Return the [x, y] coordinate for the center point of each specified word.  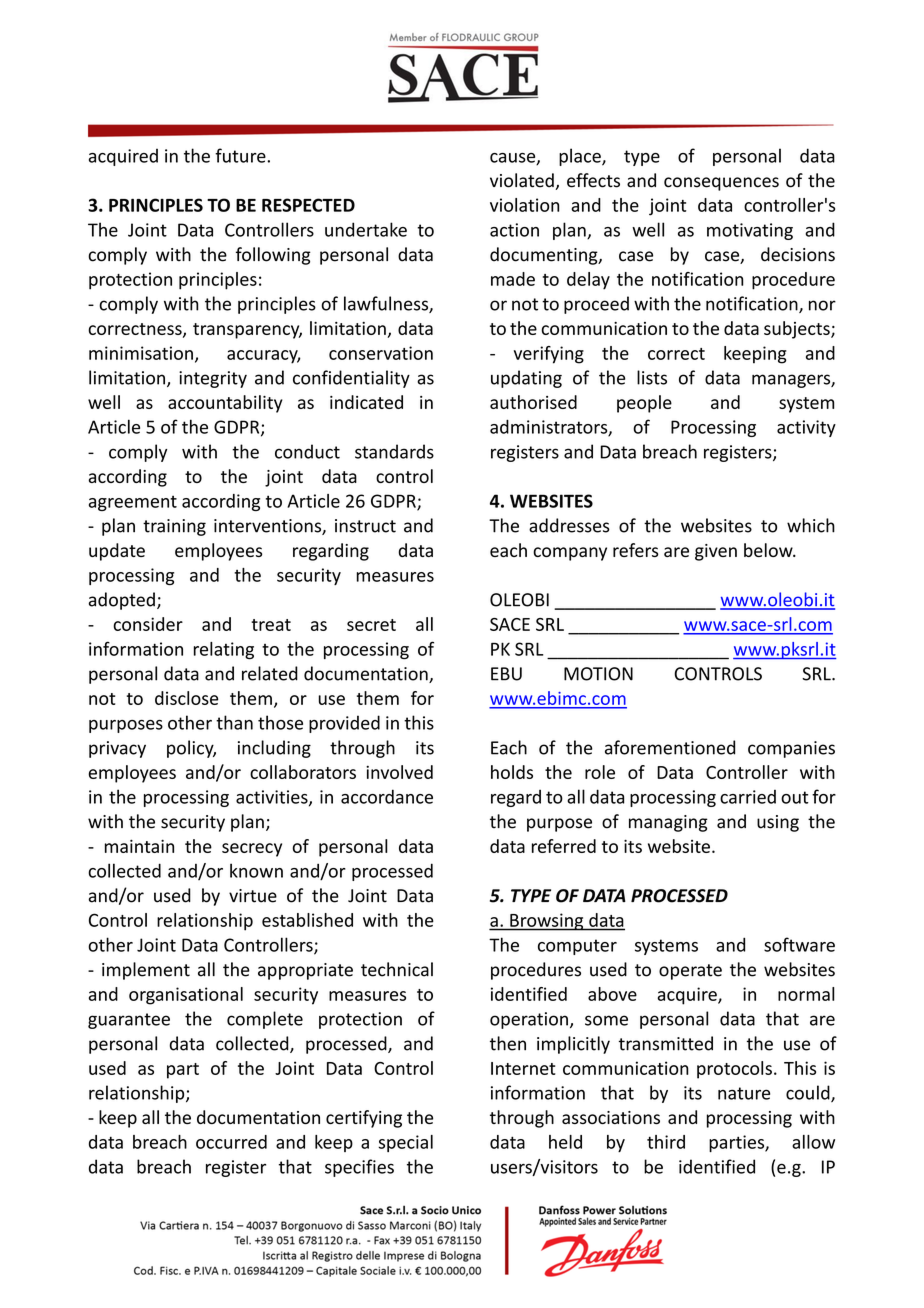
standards [394, 451]
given [716, 552]
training [174, 527]
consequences [721, 184]
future [241, 155]
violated [523, 181]
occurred [231, 1142]
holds [512, 772]
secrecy [252, 850]
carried [748, 797]
